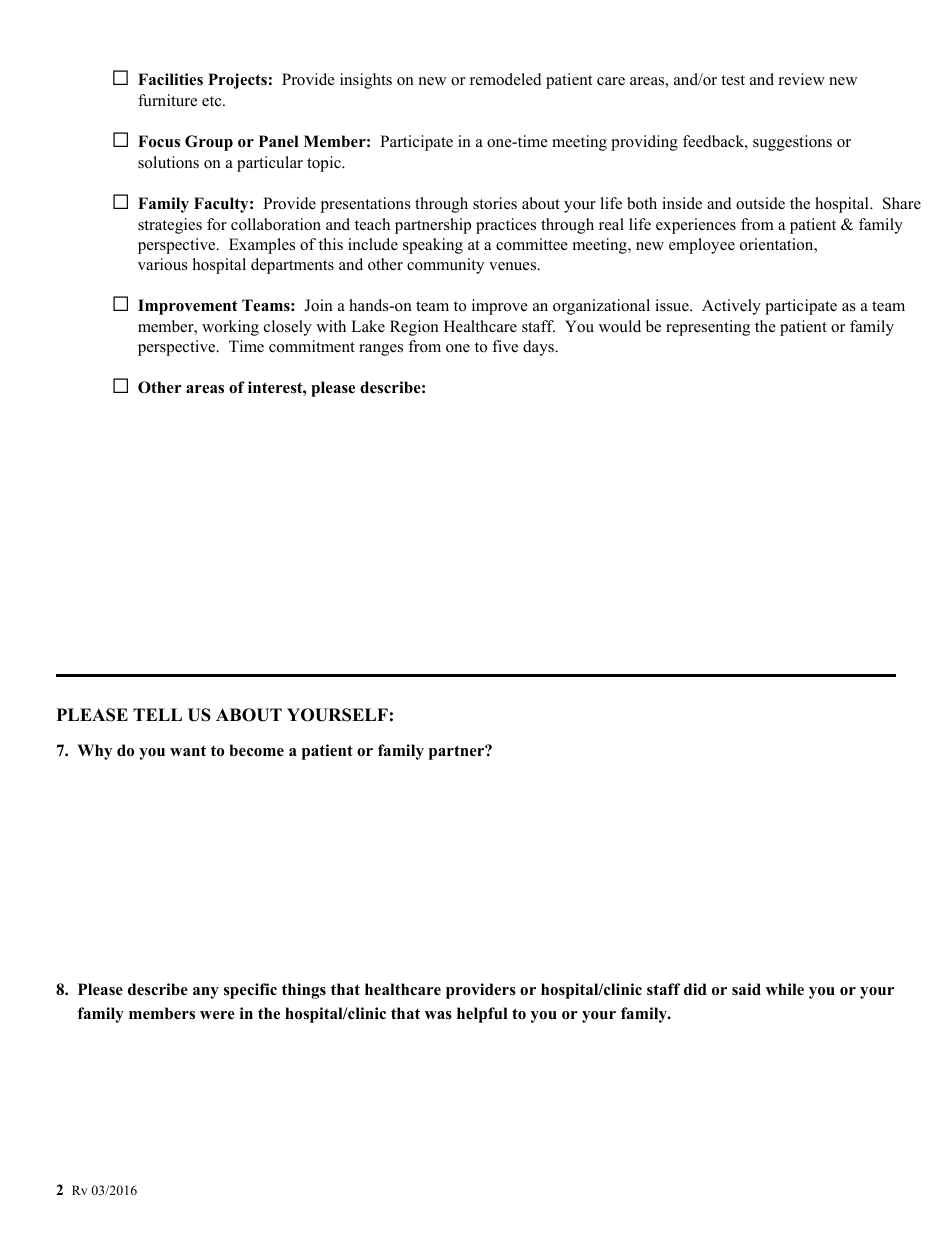 This screenshot has height=1233, width=952. Describe the element at coordinates (802, 79) in the screenshot. I see `review` at that location.
